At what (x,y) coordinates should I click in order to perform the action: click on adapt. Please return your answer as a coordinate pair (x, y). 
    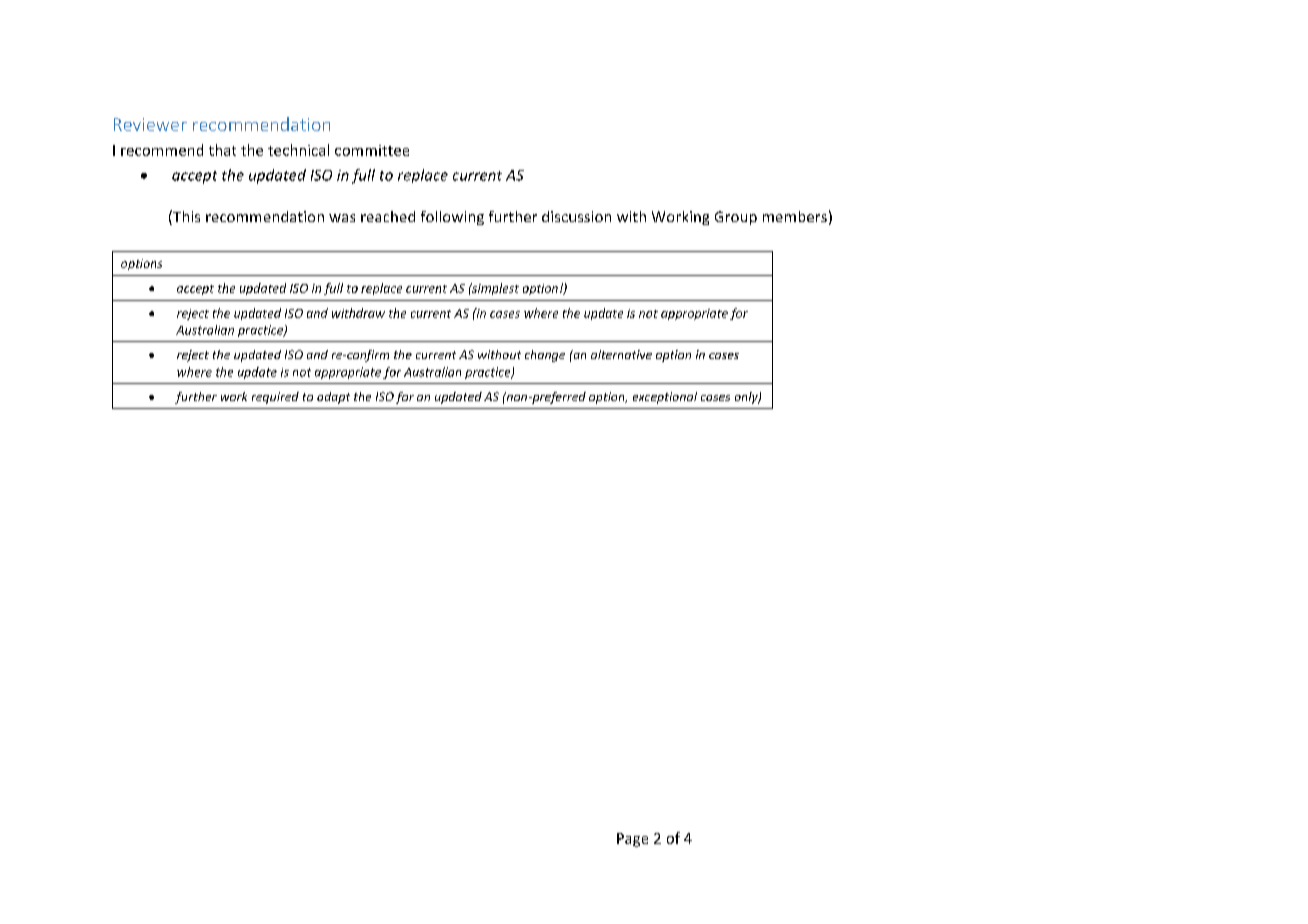
    Looking at the image, I should click on (333, 398).
